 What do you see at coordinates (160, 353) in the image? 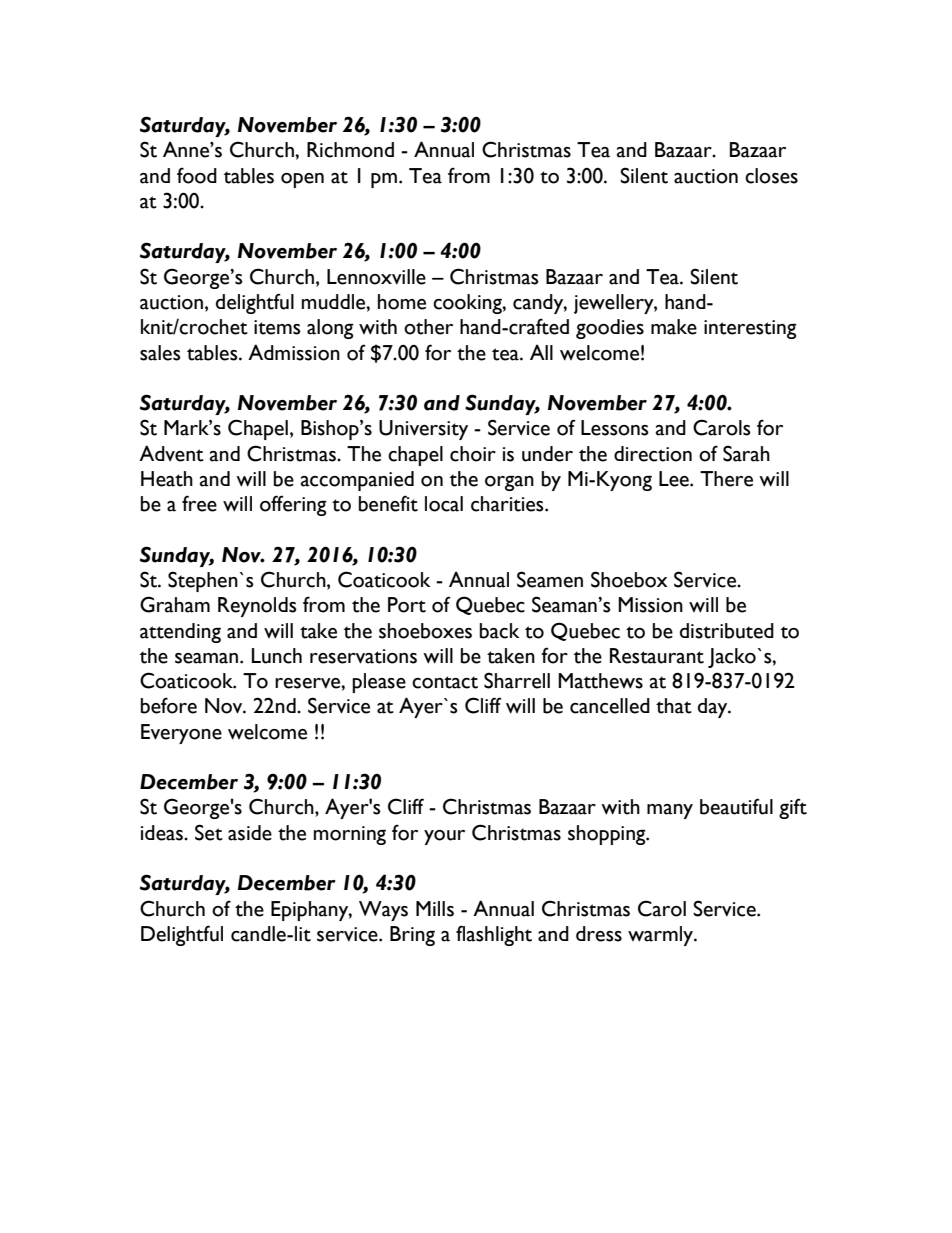
I see `sales` at bounding box center [160, 353].
